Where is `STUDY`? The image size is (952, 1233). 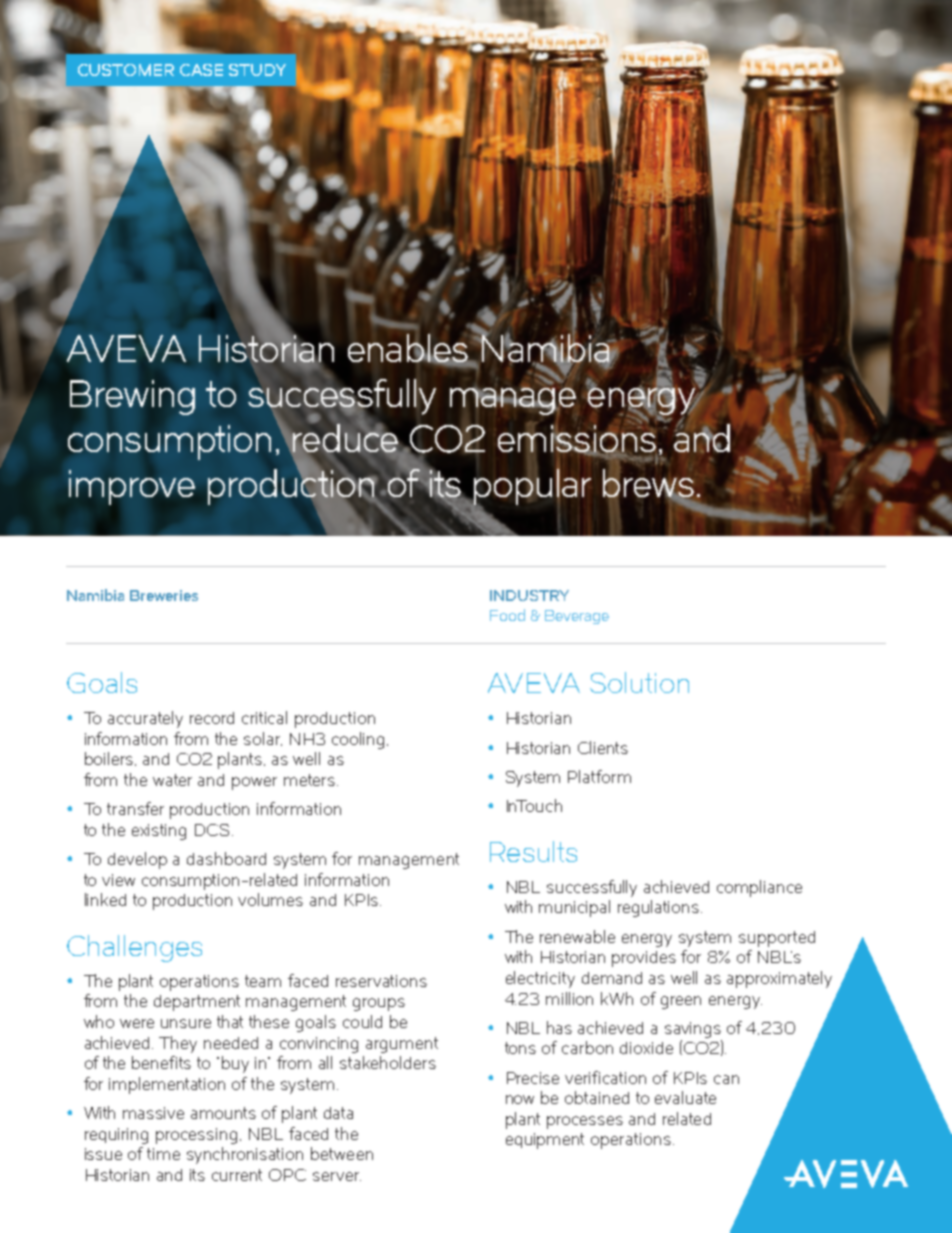 STUDY is located at coordinates (257, 70).
